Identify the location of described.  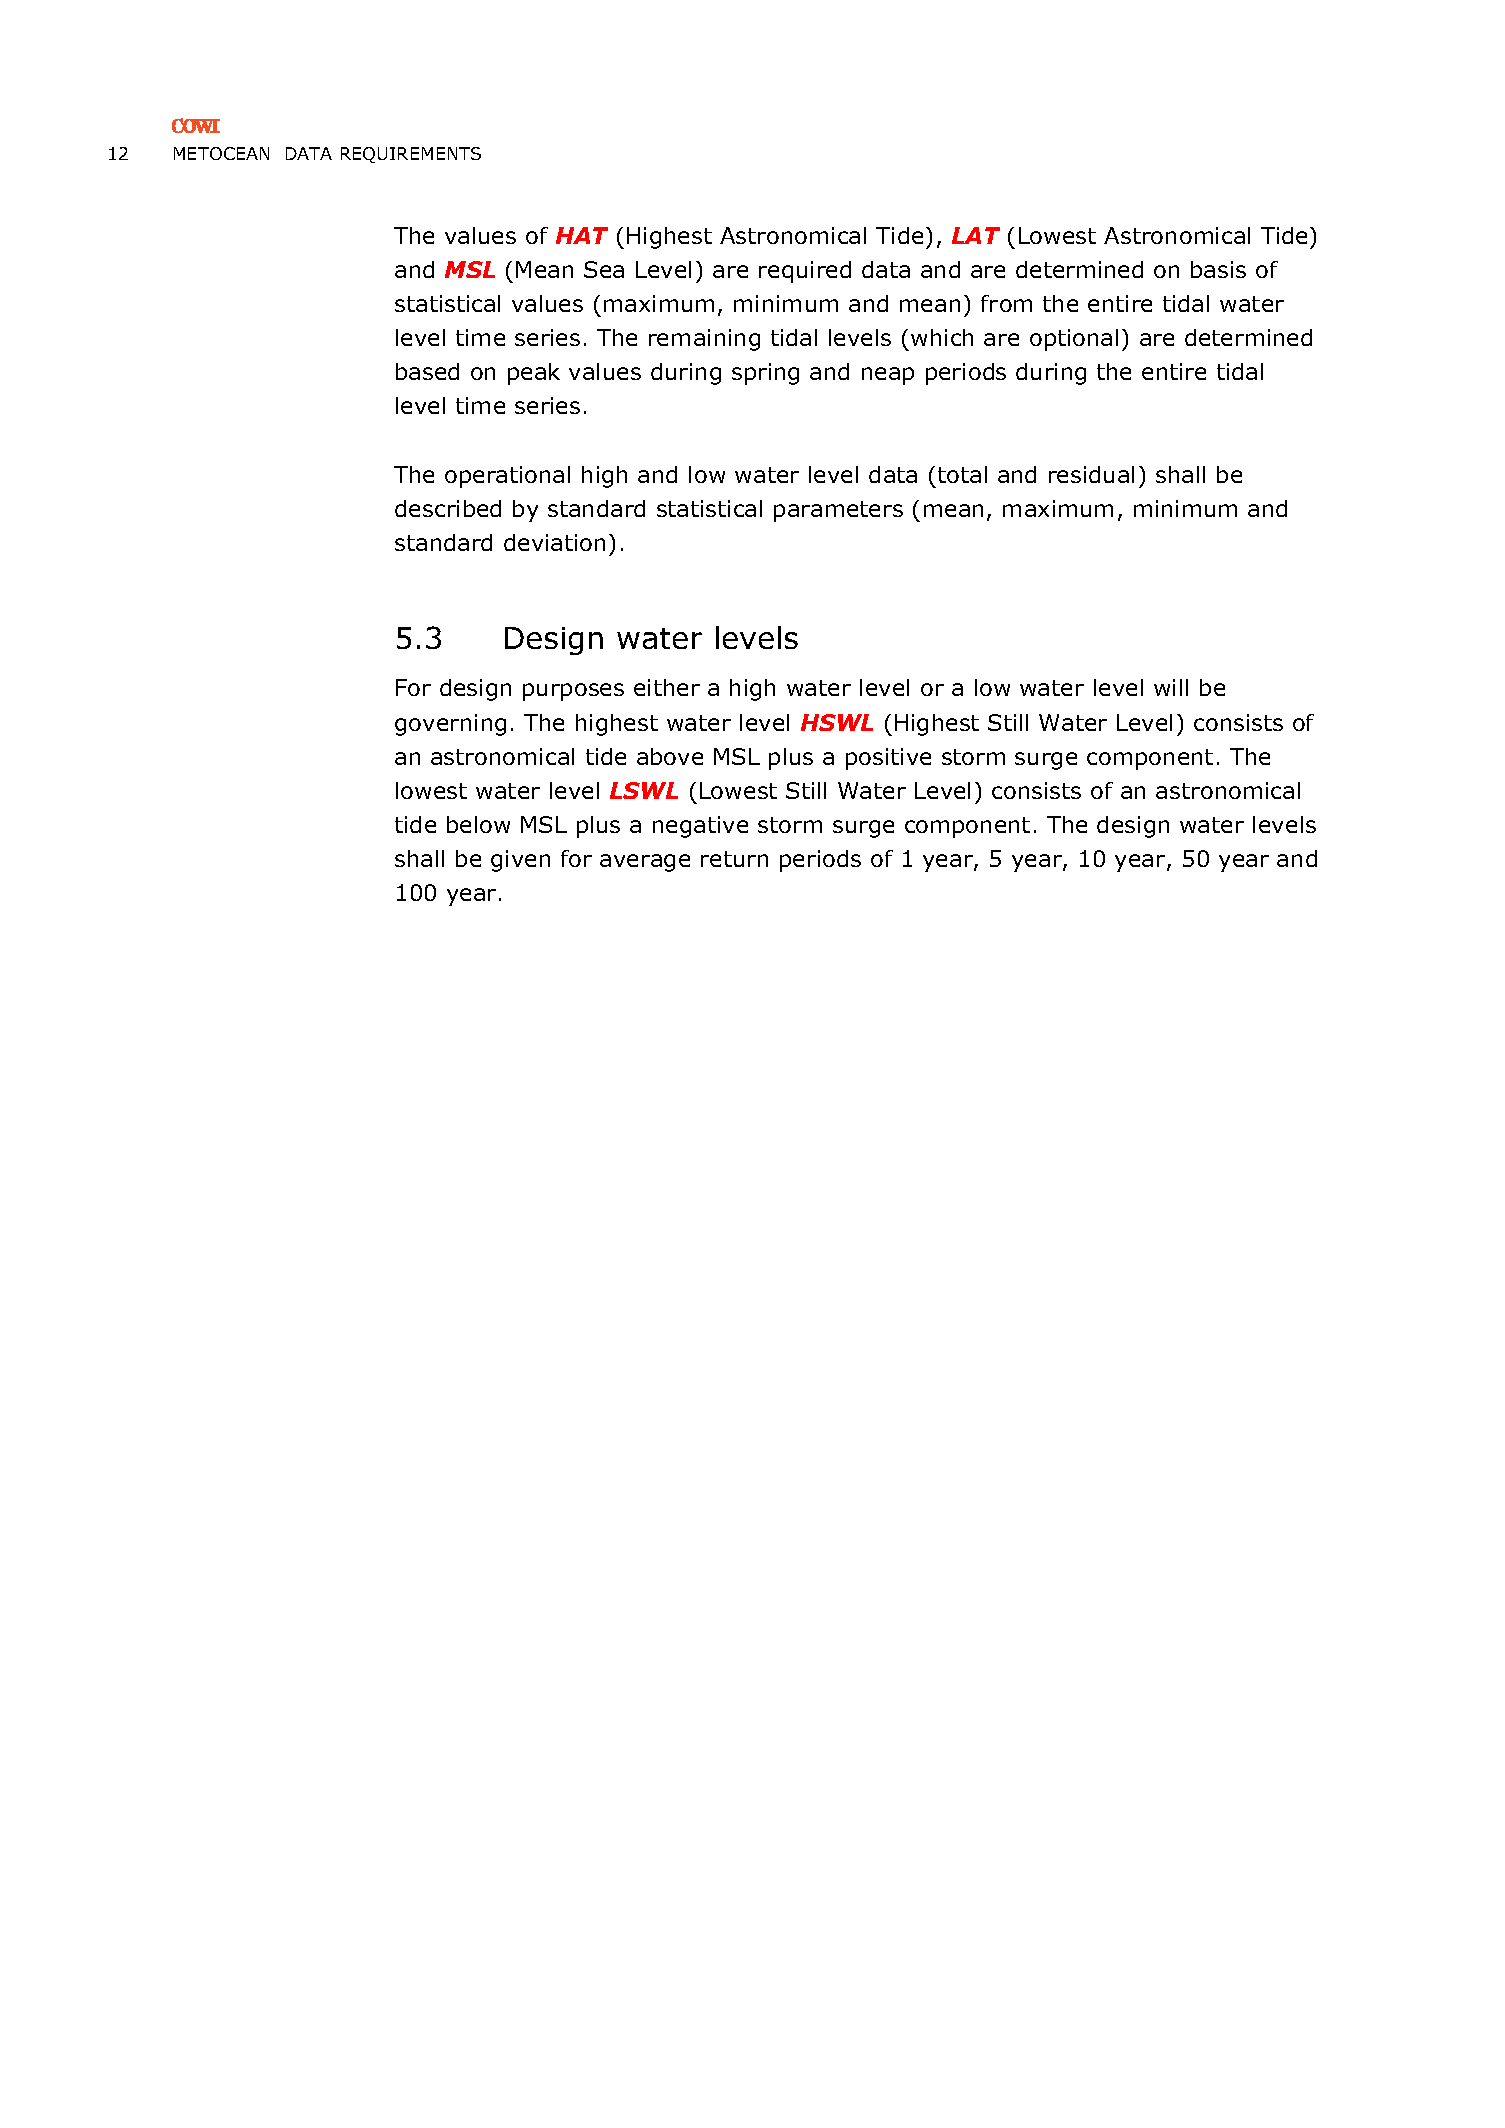
(448, 508).
